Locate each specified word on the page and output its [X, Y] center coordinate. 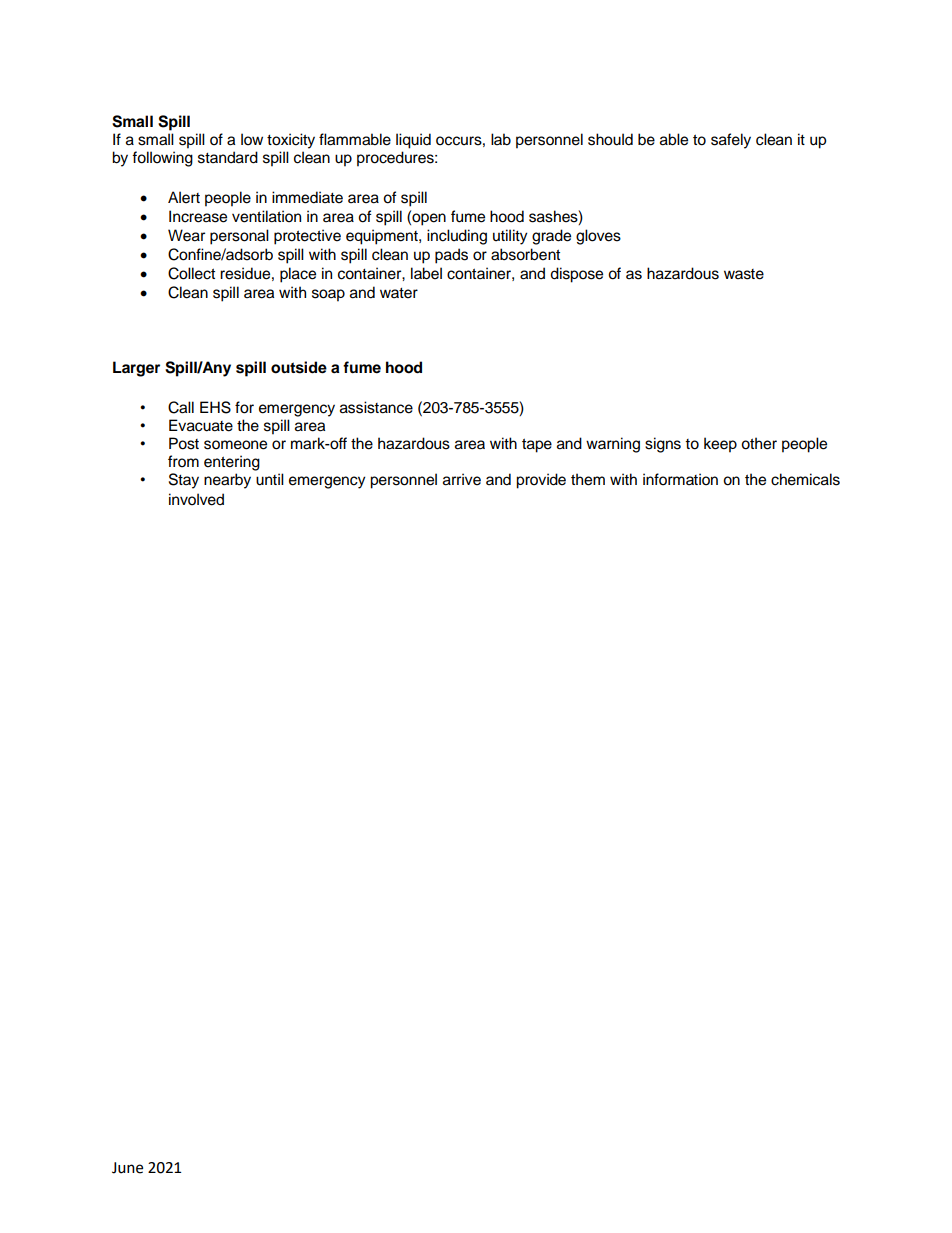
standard [228, 157]
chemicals [805, 479]
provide [541, 481]
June [127, 1168]
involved [196, 499]
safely [731, 141]
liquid [413, 141]
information [680, 479]
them [588, 479]
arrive [462, 479]
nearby [227, 481]
